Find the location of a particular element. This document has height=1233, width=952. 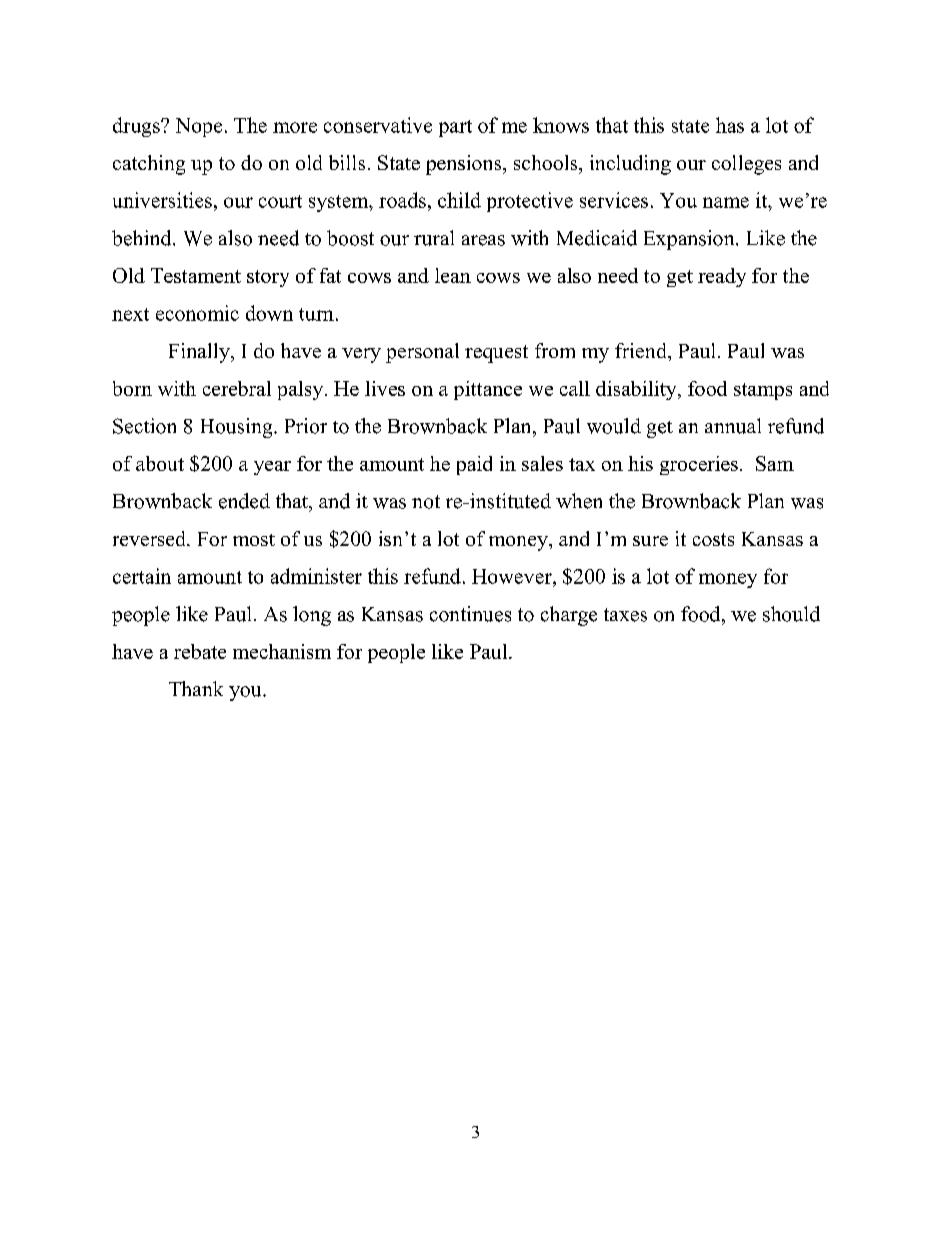

groceries is located at coordinates (699, 465).
